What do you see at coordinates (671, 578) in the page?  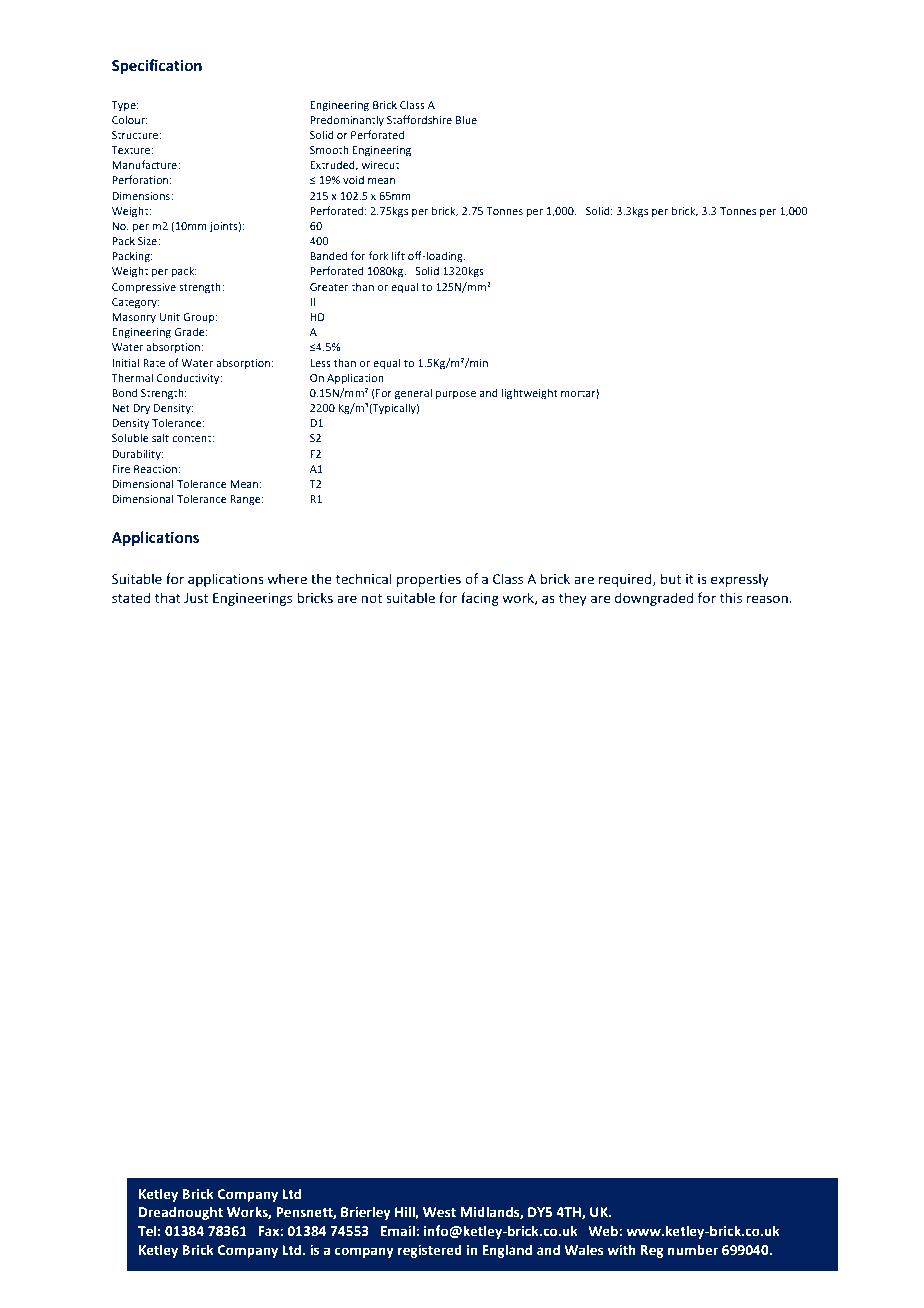 I see `but` at bounding box center [671, 578].
